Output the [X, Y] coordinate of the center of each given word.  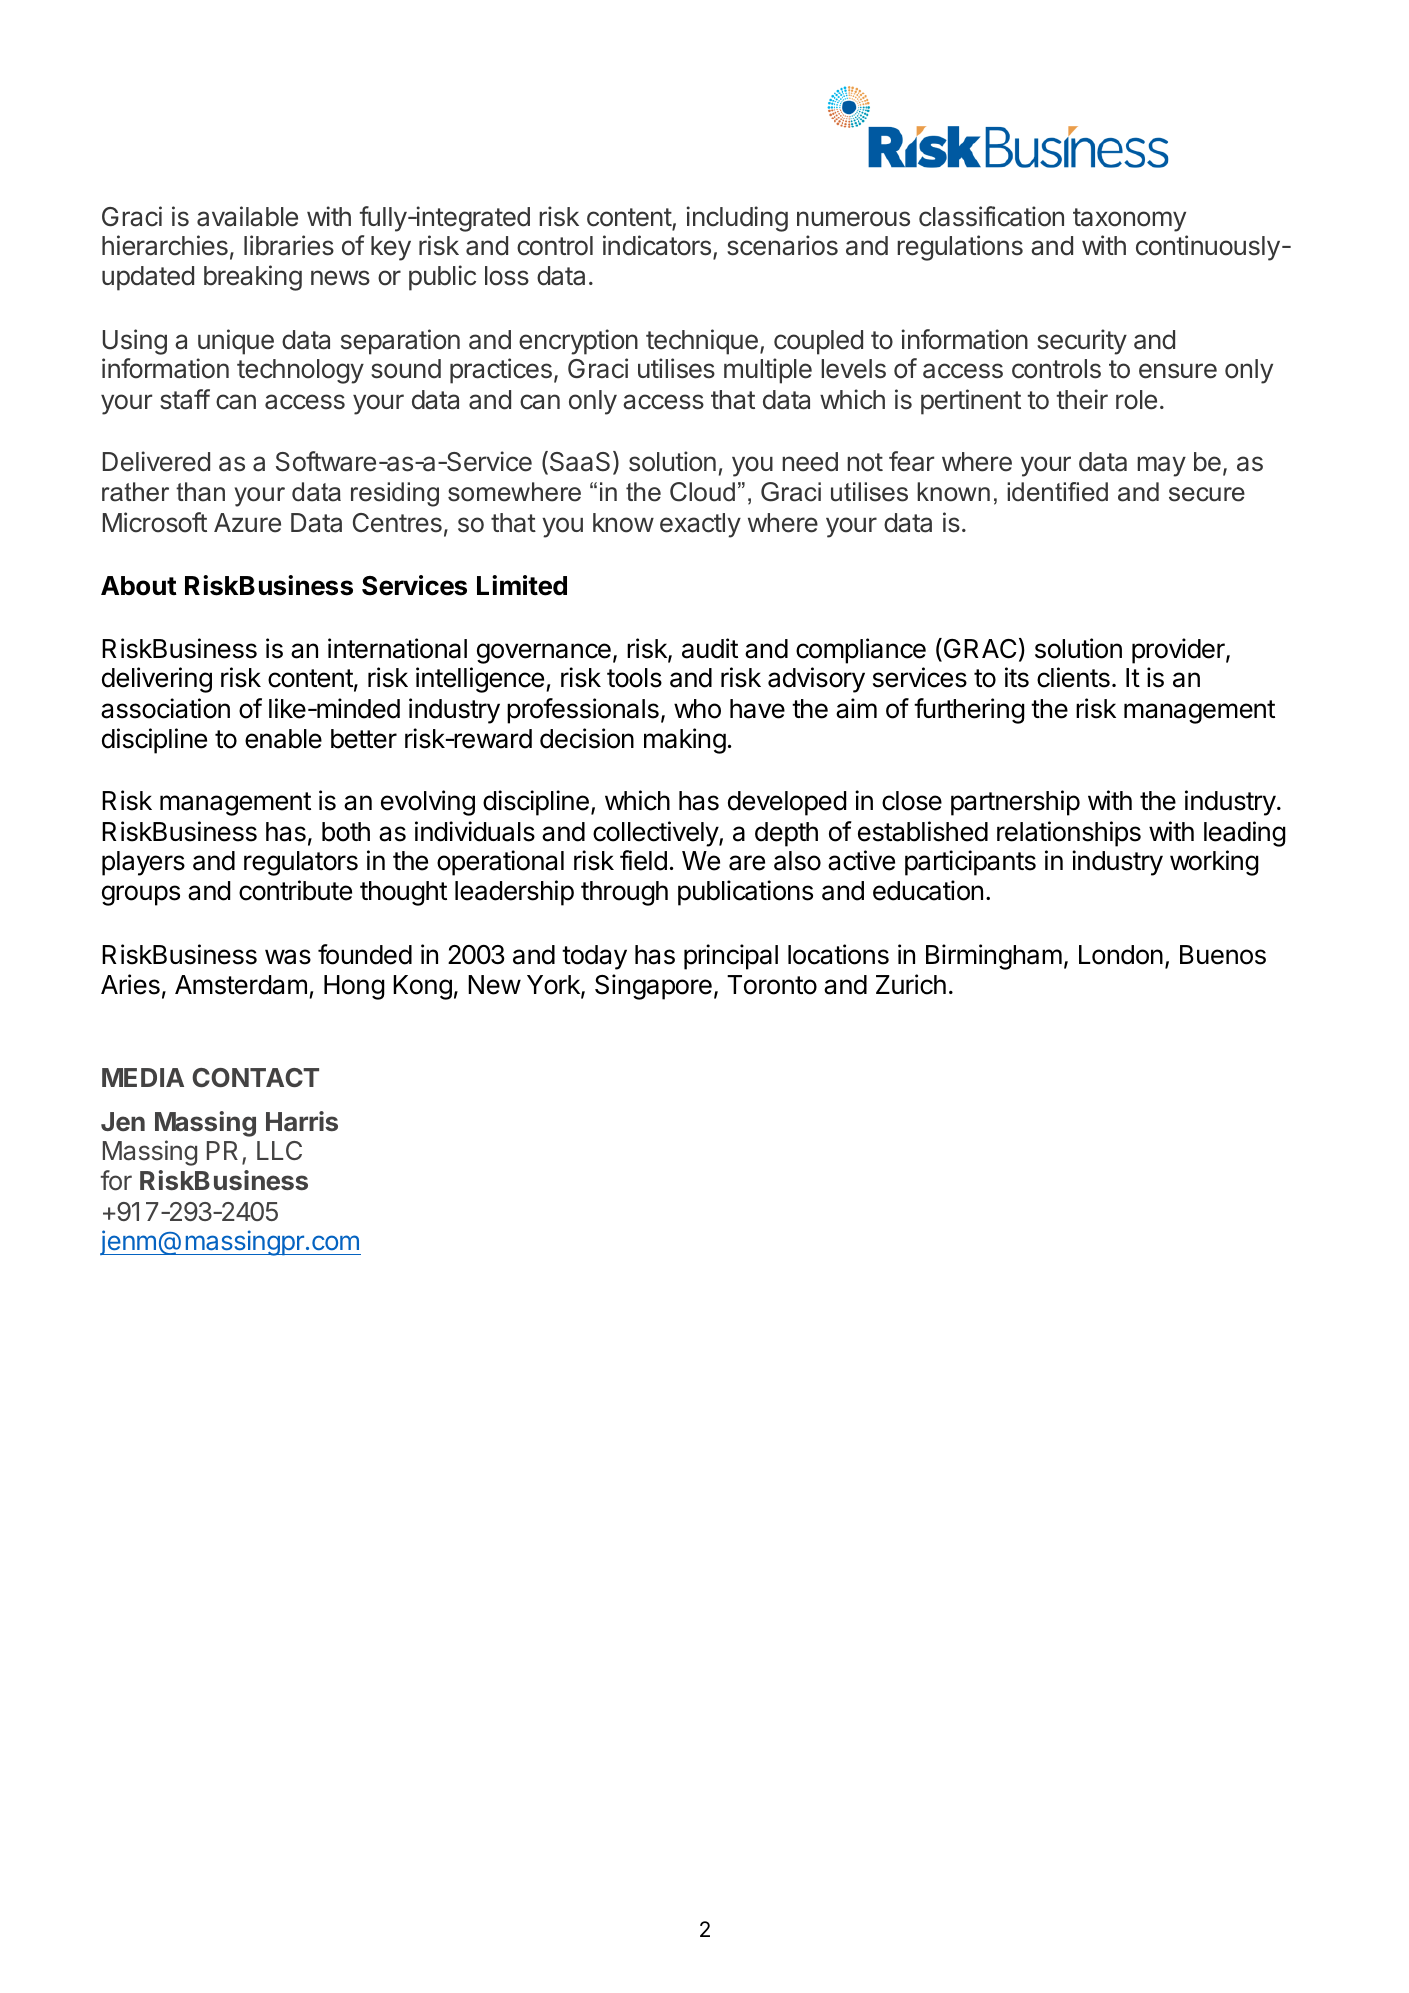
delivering [157, 680]
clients [1073, 677]
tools [634, 678]
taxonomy [1129, 220]
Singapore [653, 987]
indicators [657, 245]
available [247, 216]
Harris [302, 1121]
